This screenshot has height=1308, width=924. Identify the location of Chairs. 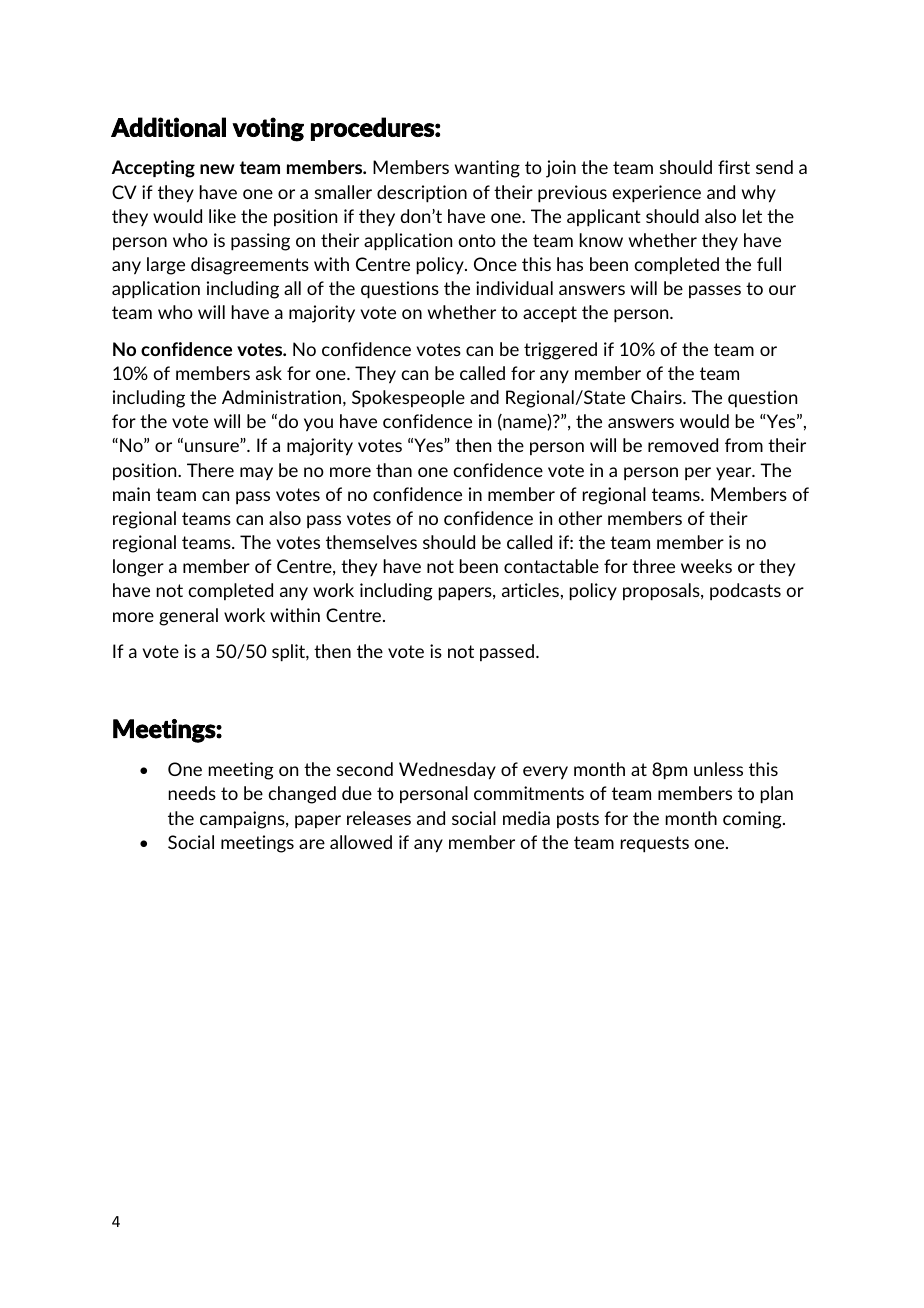
(657, 397).
